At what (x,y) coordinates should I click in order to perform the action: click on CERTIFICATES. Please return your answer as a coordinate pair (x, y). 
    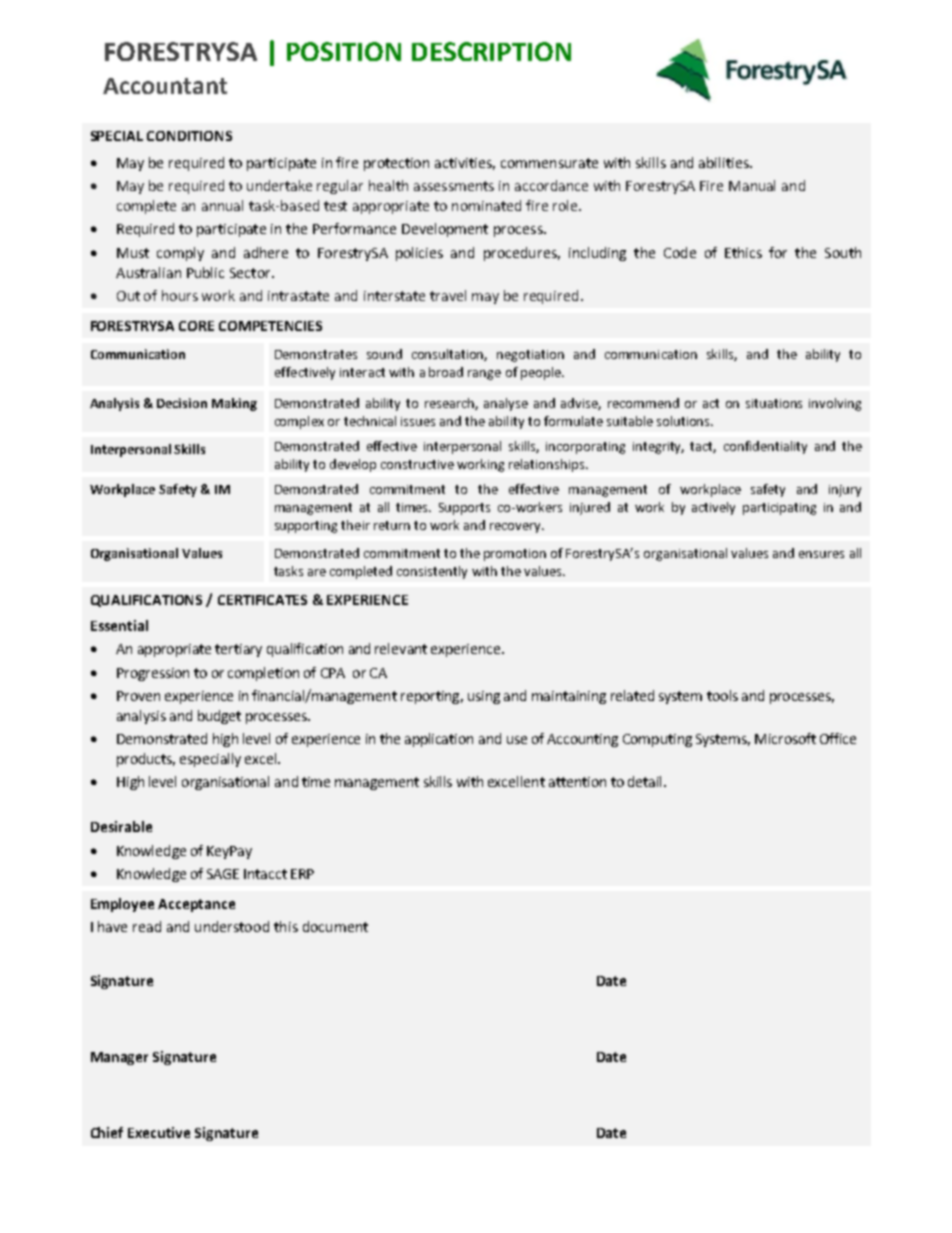
    Looking at the image, I should click on (262, 600).
